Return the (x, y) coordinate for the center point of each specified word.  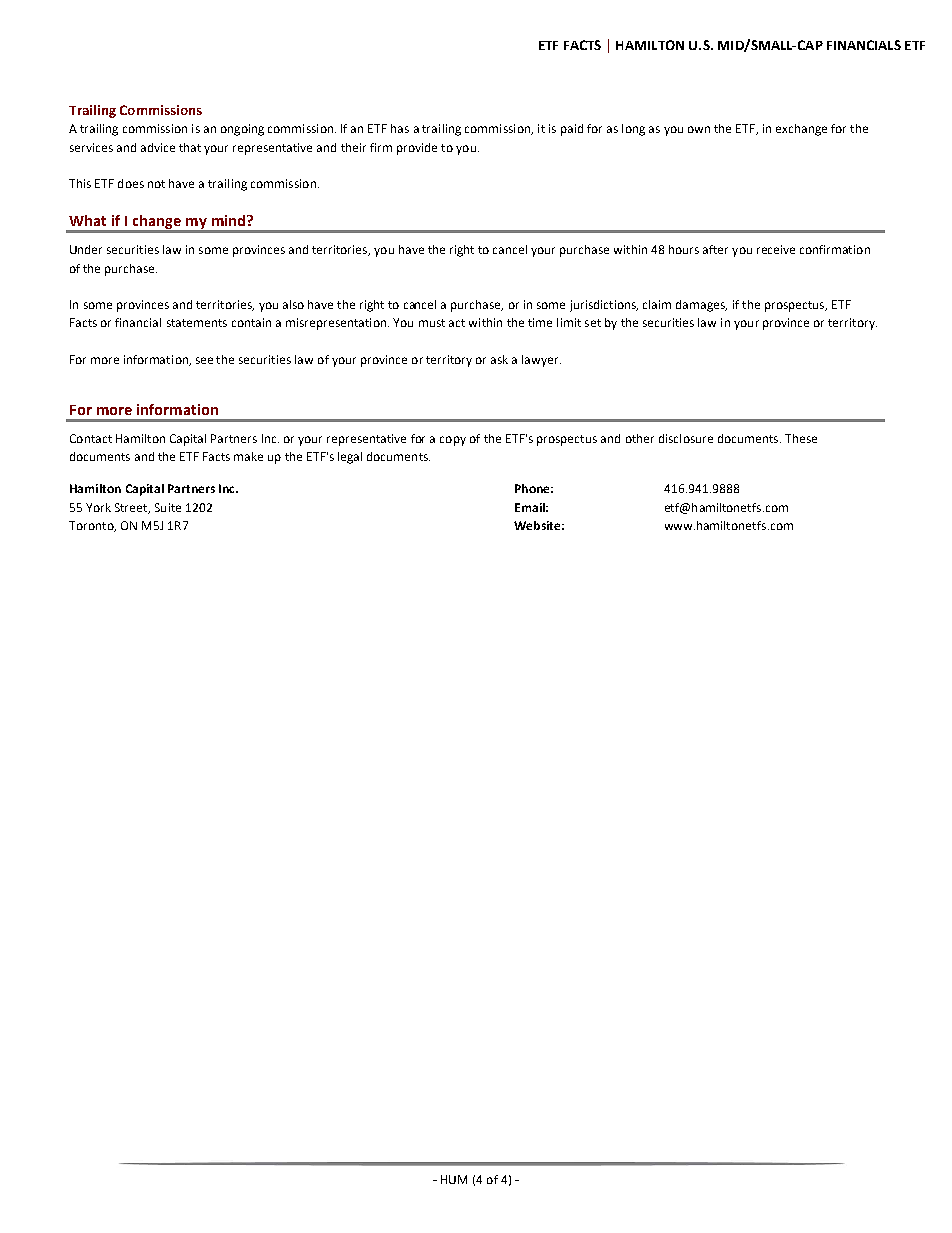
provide (417, 149)
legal (350, 458)
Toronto (92, 526)
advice (158, 147)
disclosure (686, 438)
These (801, 438)
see (204, 360)
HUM (454, 1179)
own (699, 129)
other (640, 438)
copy (453, 441)
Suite (168, 507)
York (98, 507)
